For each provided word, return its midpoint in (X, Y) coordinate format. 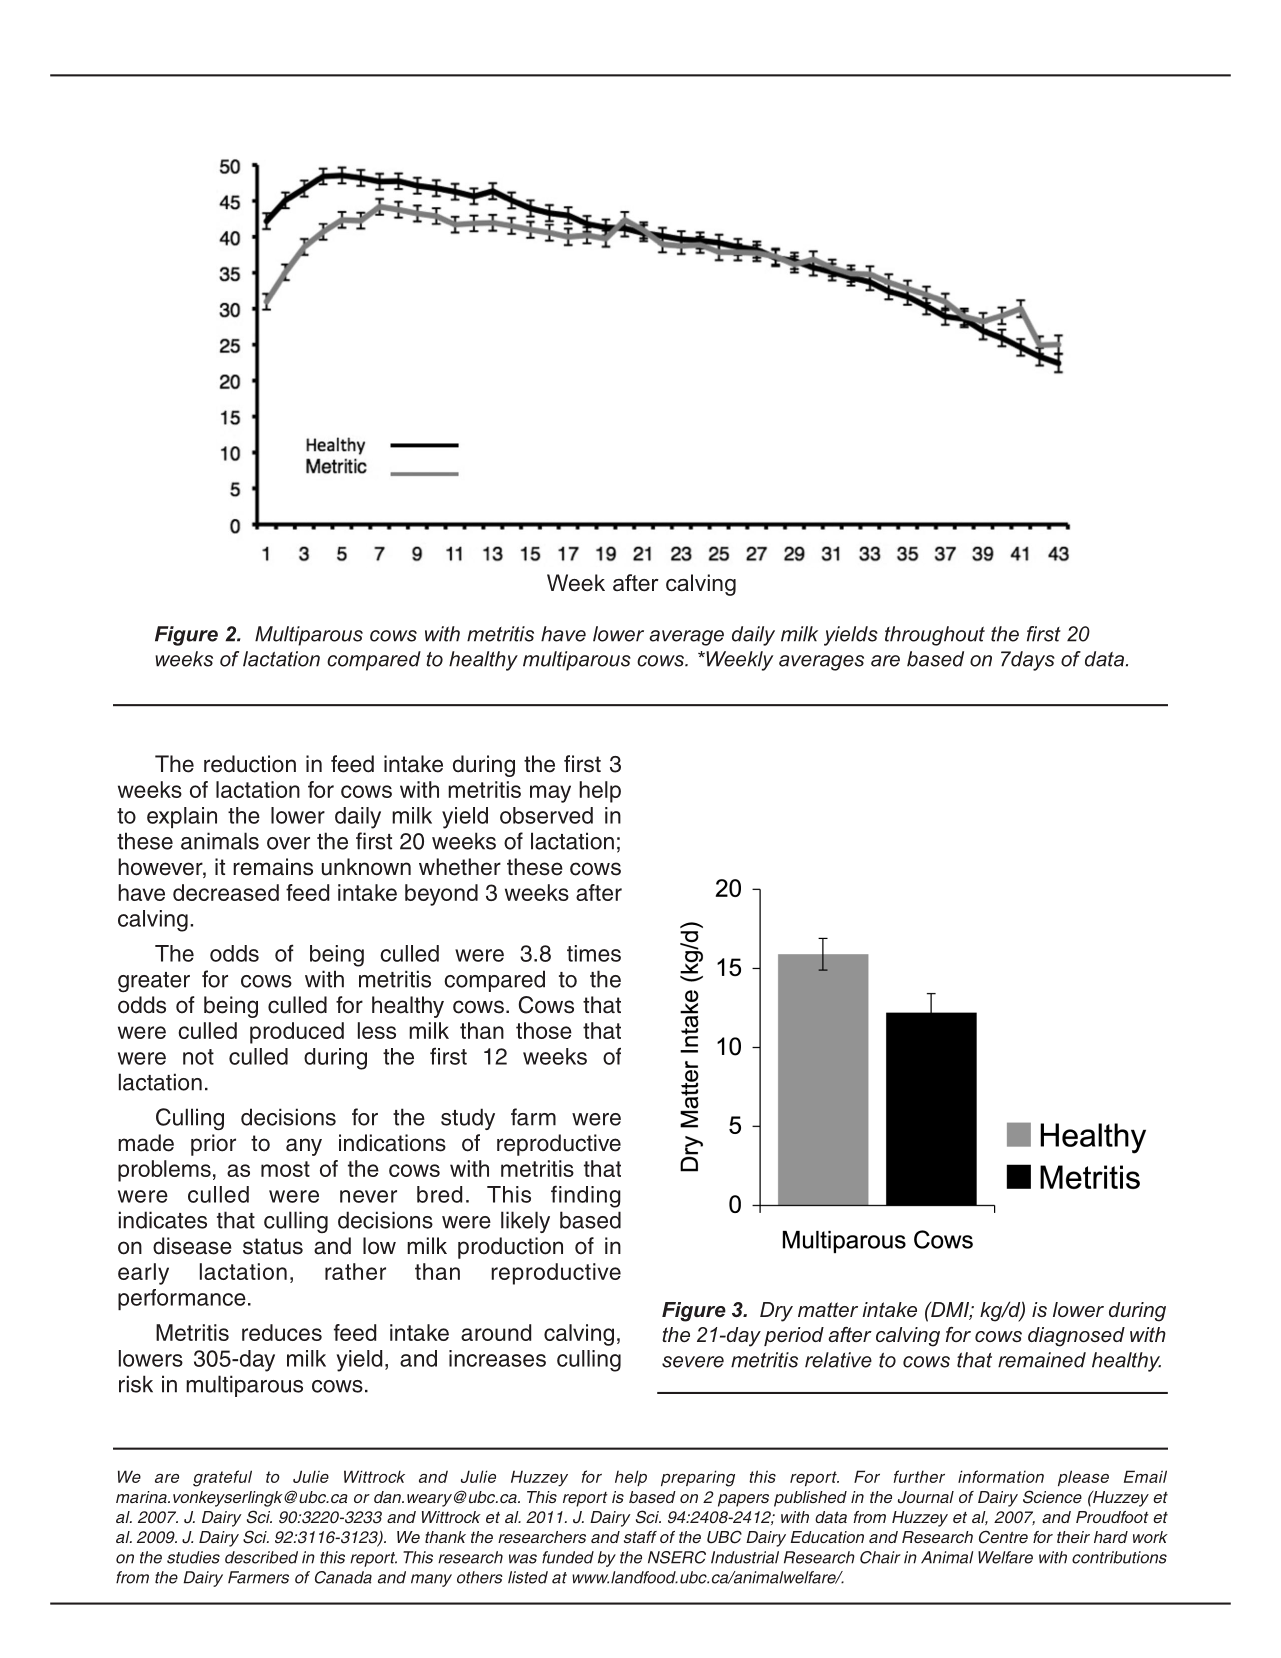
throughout (935, 636)
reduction (250, 764)
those (544, 1030)
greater (154, 982)
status (273, 1246)
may (550, 794)
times (594, 953)
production (510, 1248)
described (261, 1557)
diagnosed (1076, 1337)
